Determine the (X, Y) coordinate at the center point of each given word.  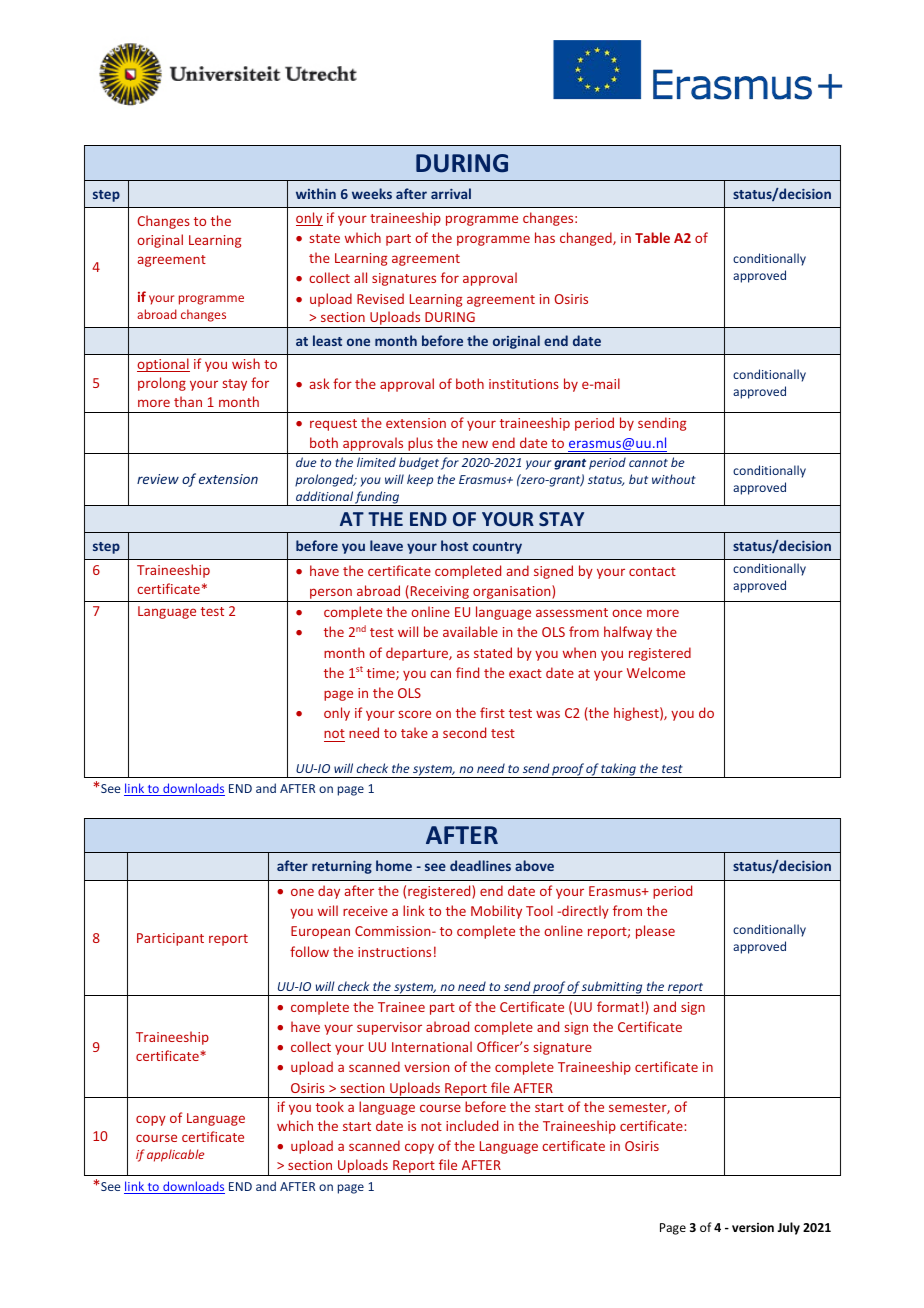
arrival (451, 193)
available (470, 631)
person (331, 595)
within (316, 193)
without (674, 479)
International (432, 1046)
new (475, 444)
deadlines (480, 865)
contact (652, 571)
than (188, 401)
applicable (175, 1155)
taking (619, 770)
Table (652, 237)
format (618, 1006)
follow (309, 951)
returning (342, 867)
